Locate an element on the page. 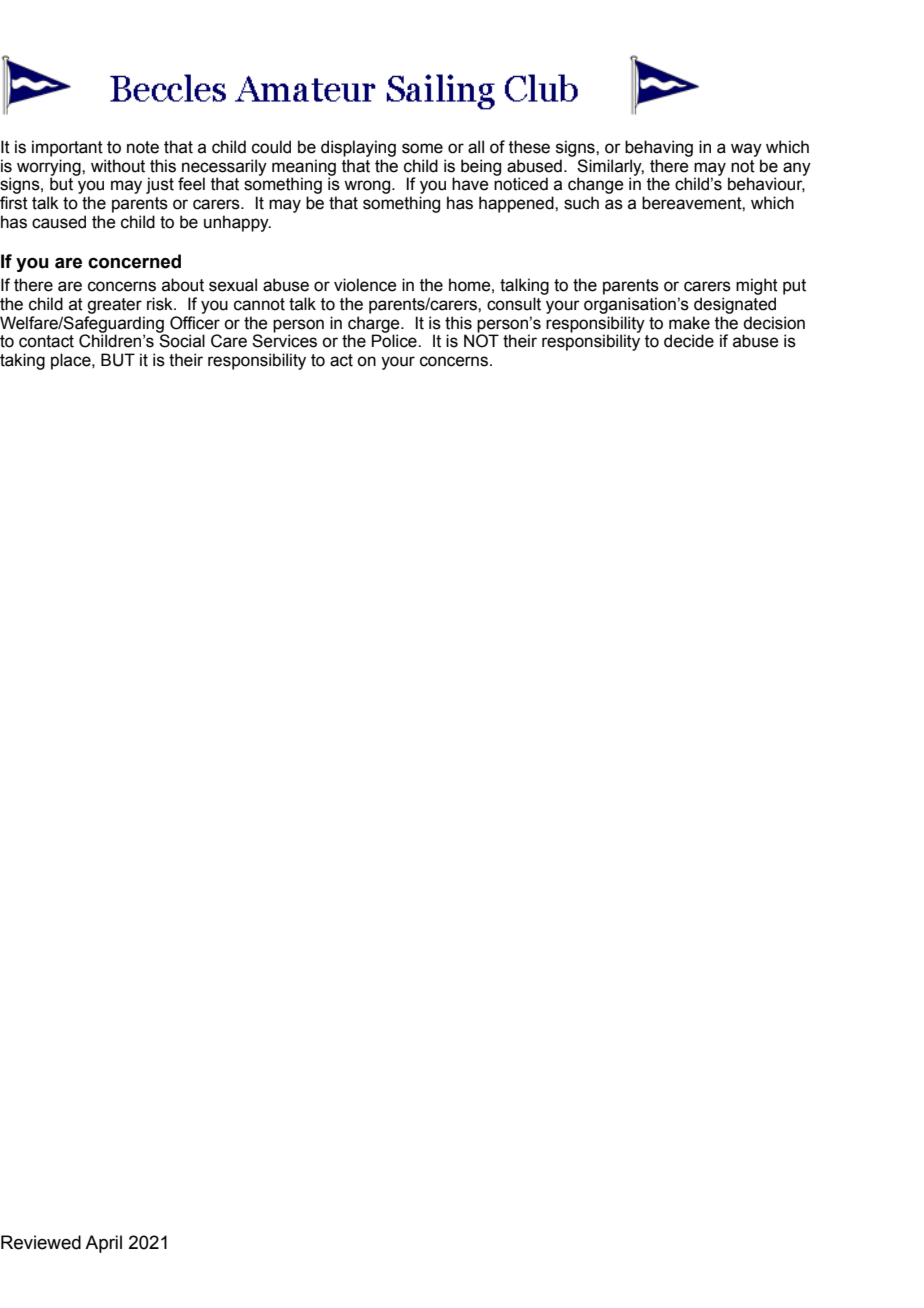 Image resolution: width=924 pixels, height=1308 pixels. decide is located at coordinates (689, 341).
